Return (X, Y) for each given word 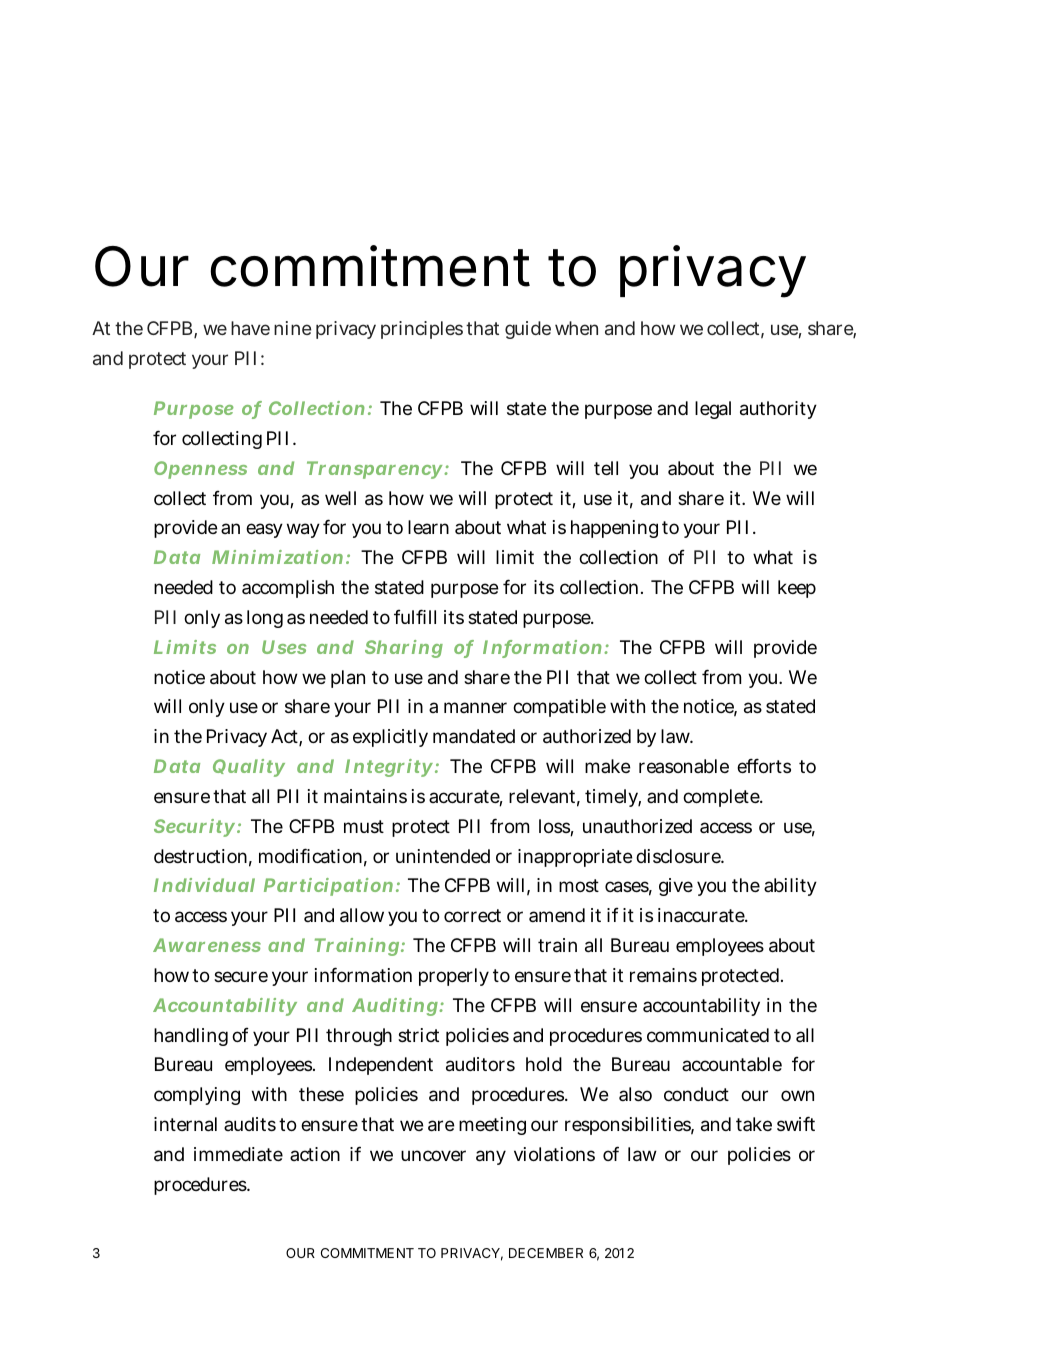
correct (472, 915)
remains (663, 975)
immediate (238, 1154)
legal (713, 410)
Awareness (207, 945)
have (250, 328)
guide (528, 330)
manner (475, 707)
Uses (284, 647)
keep (797, 589)
